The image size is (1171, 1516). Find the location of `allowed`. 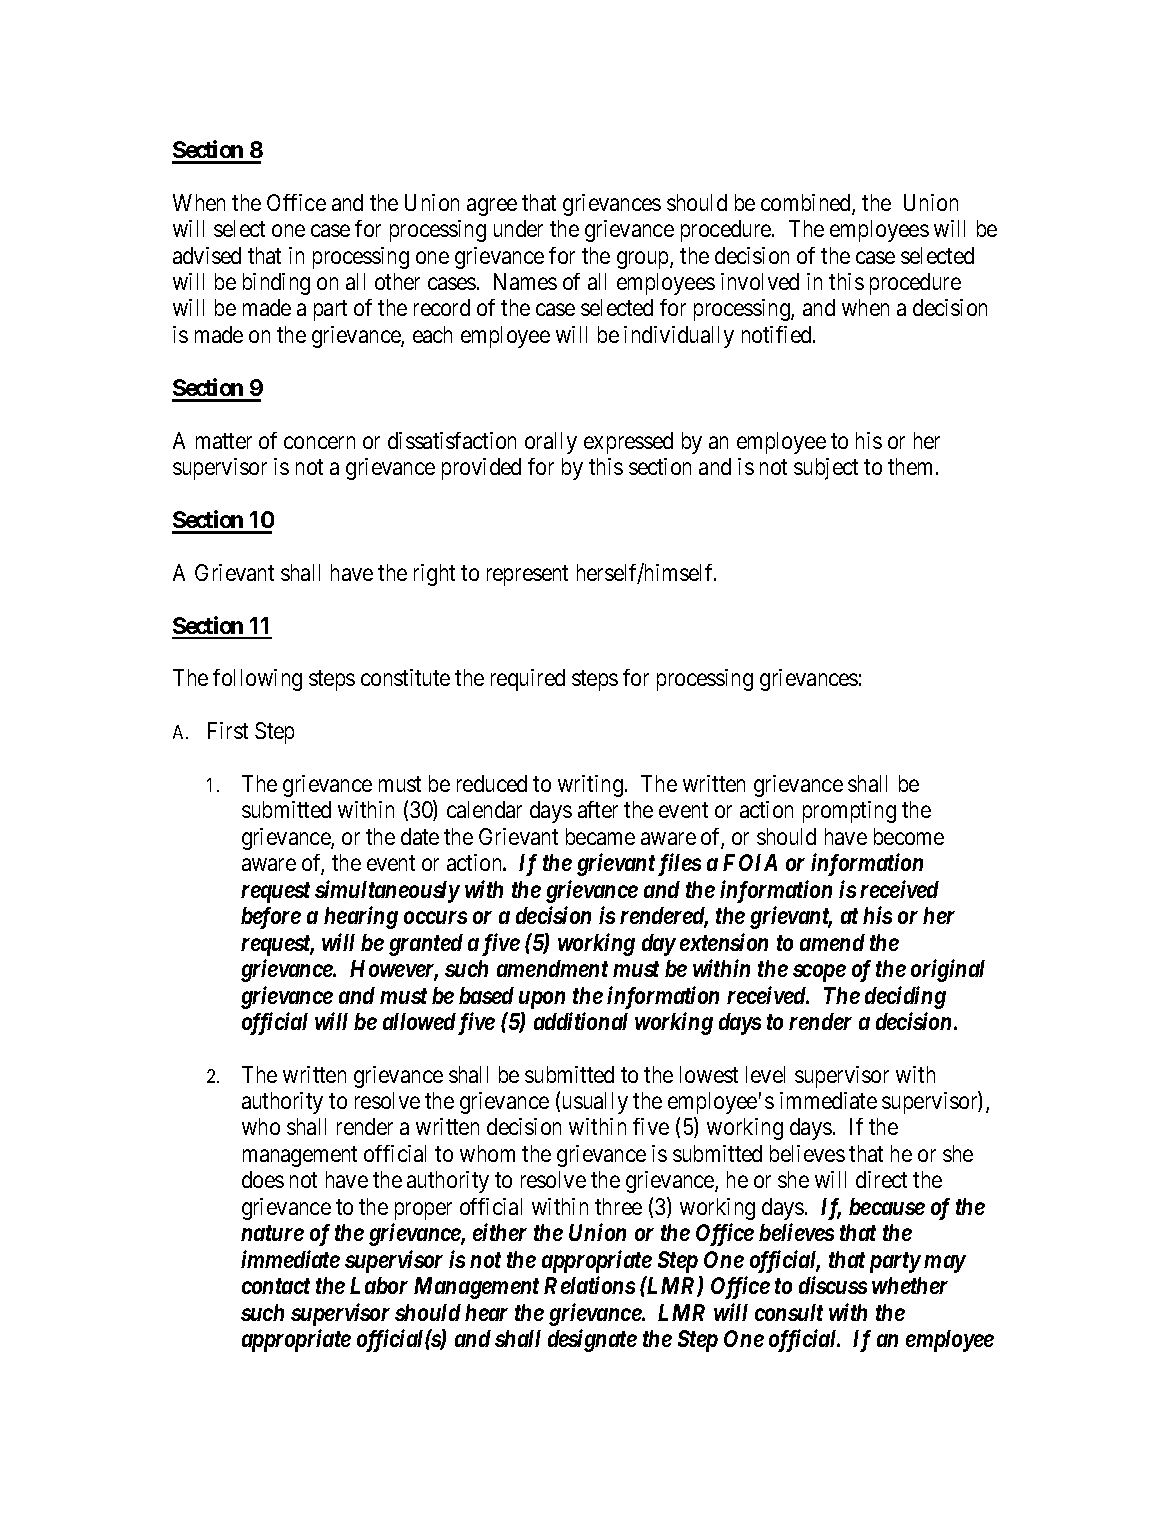

allowed is located at coordinates (419, 1021).
